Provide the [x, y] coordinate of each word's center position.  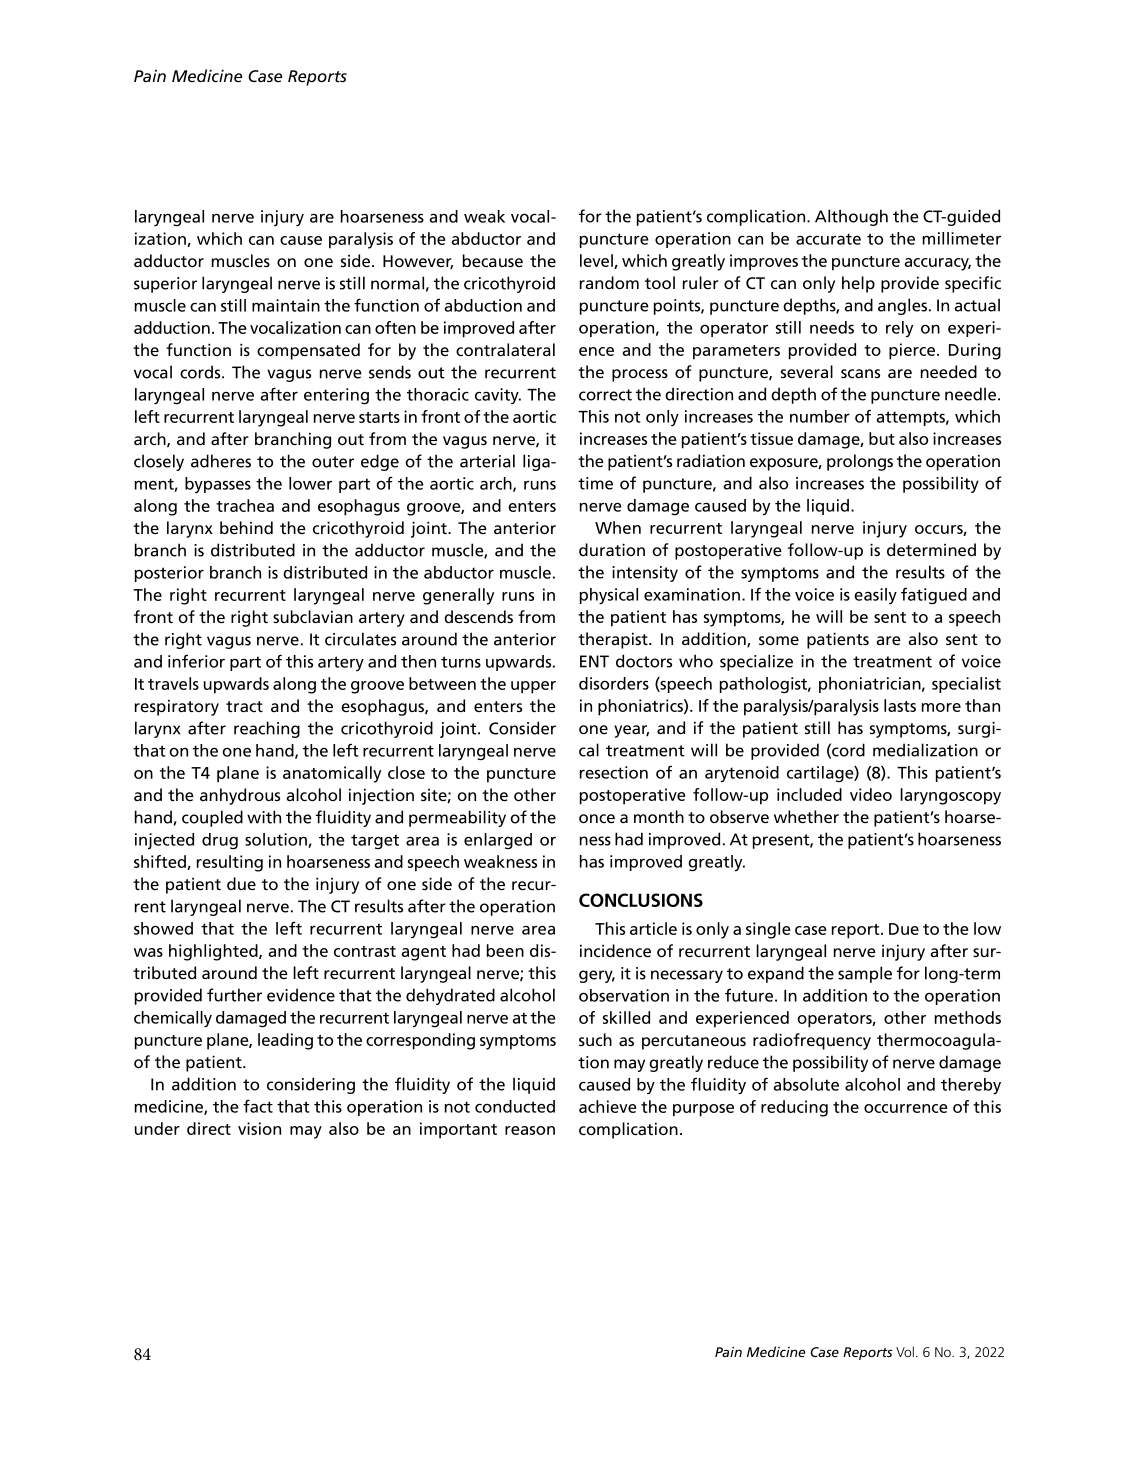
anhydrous [240, 796]
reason [530, 1130]
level [597, 261]
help [858, 284]
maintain [286, 305]
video [871, 794]
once [597, 818]
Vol [905, 1351]
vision [259, 1128]
